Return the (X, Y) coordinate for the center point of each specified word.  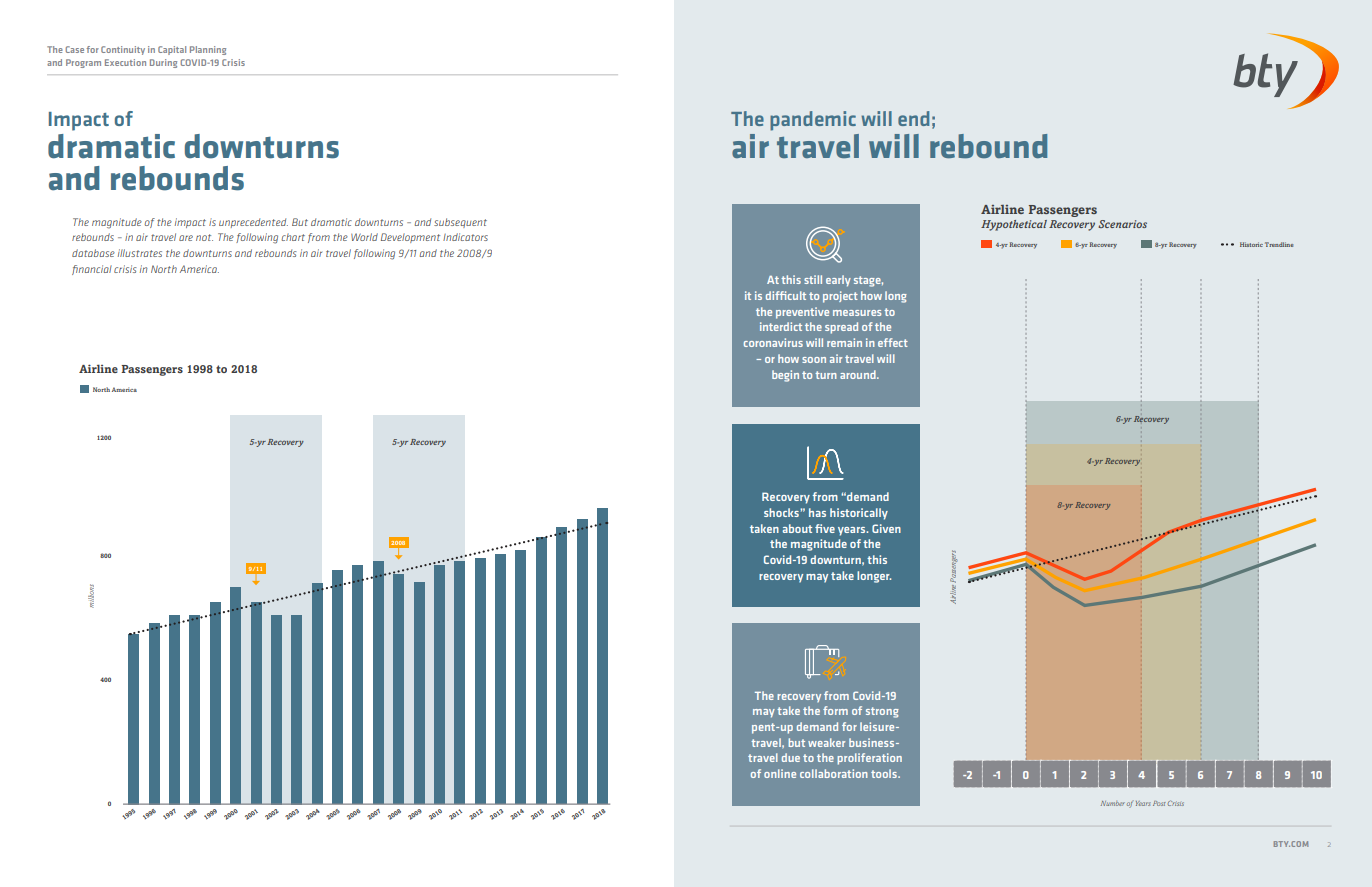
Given (886, 528)
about (797, 528)
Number (1113, 803)
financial (92, 270)
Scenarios (1122, 224)
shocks (782, 512)
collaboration (834, 773)
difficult (786, 295)
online (780, 773)
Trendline (1279, 244)
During (163, 63)
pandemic (813, 121)
